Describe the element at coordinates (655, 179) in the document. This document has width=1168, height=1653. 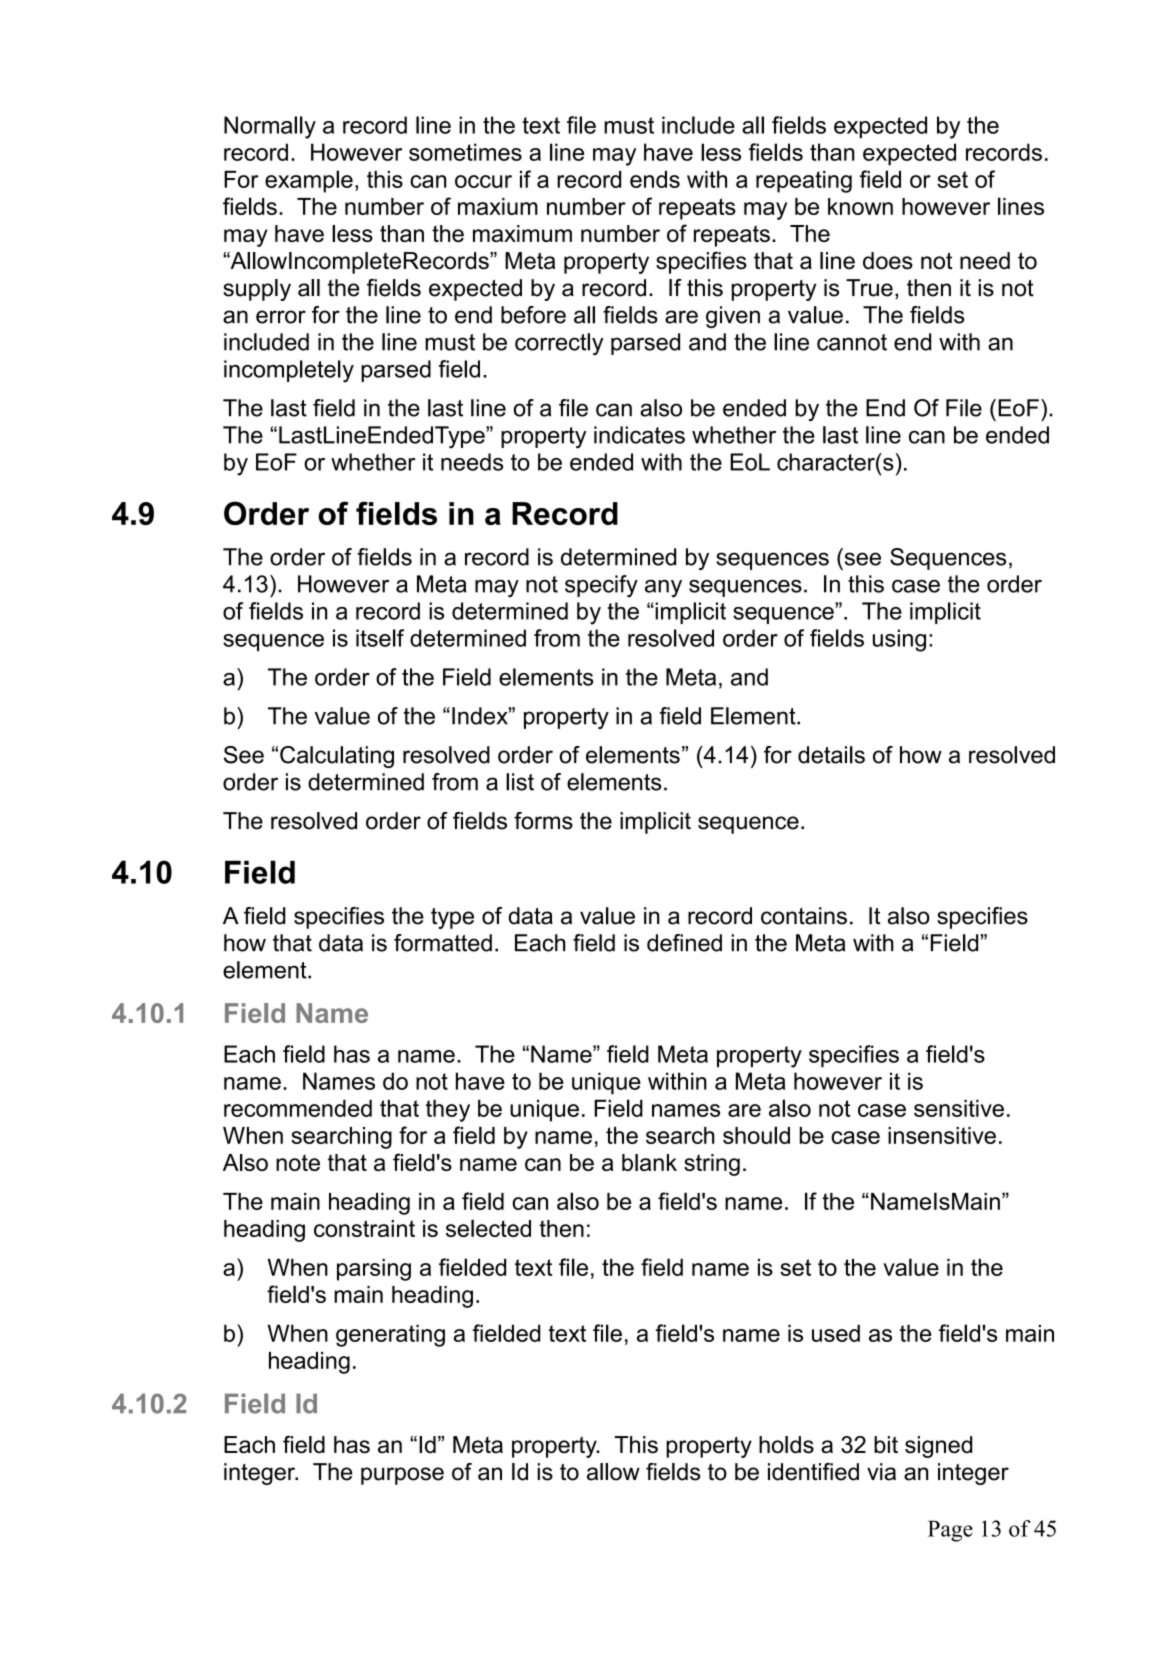
I see `ends` at that location.
